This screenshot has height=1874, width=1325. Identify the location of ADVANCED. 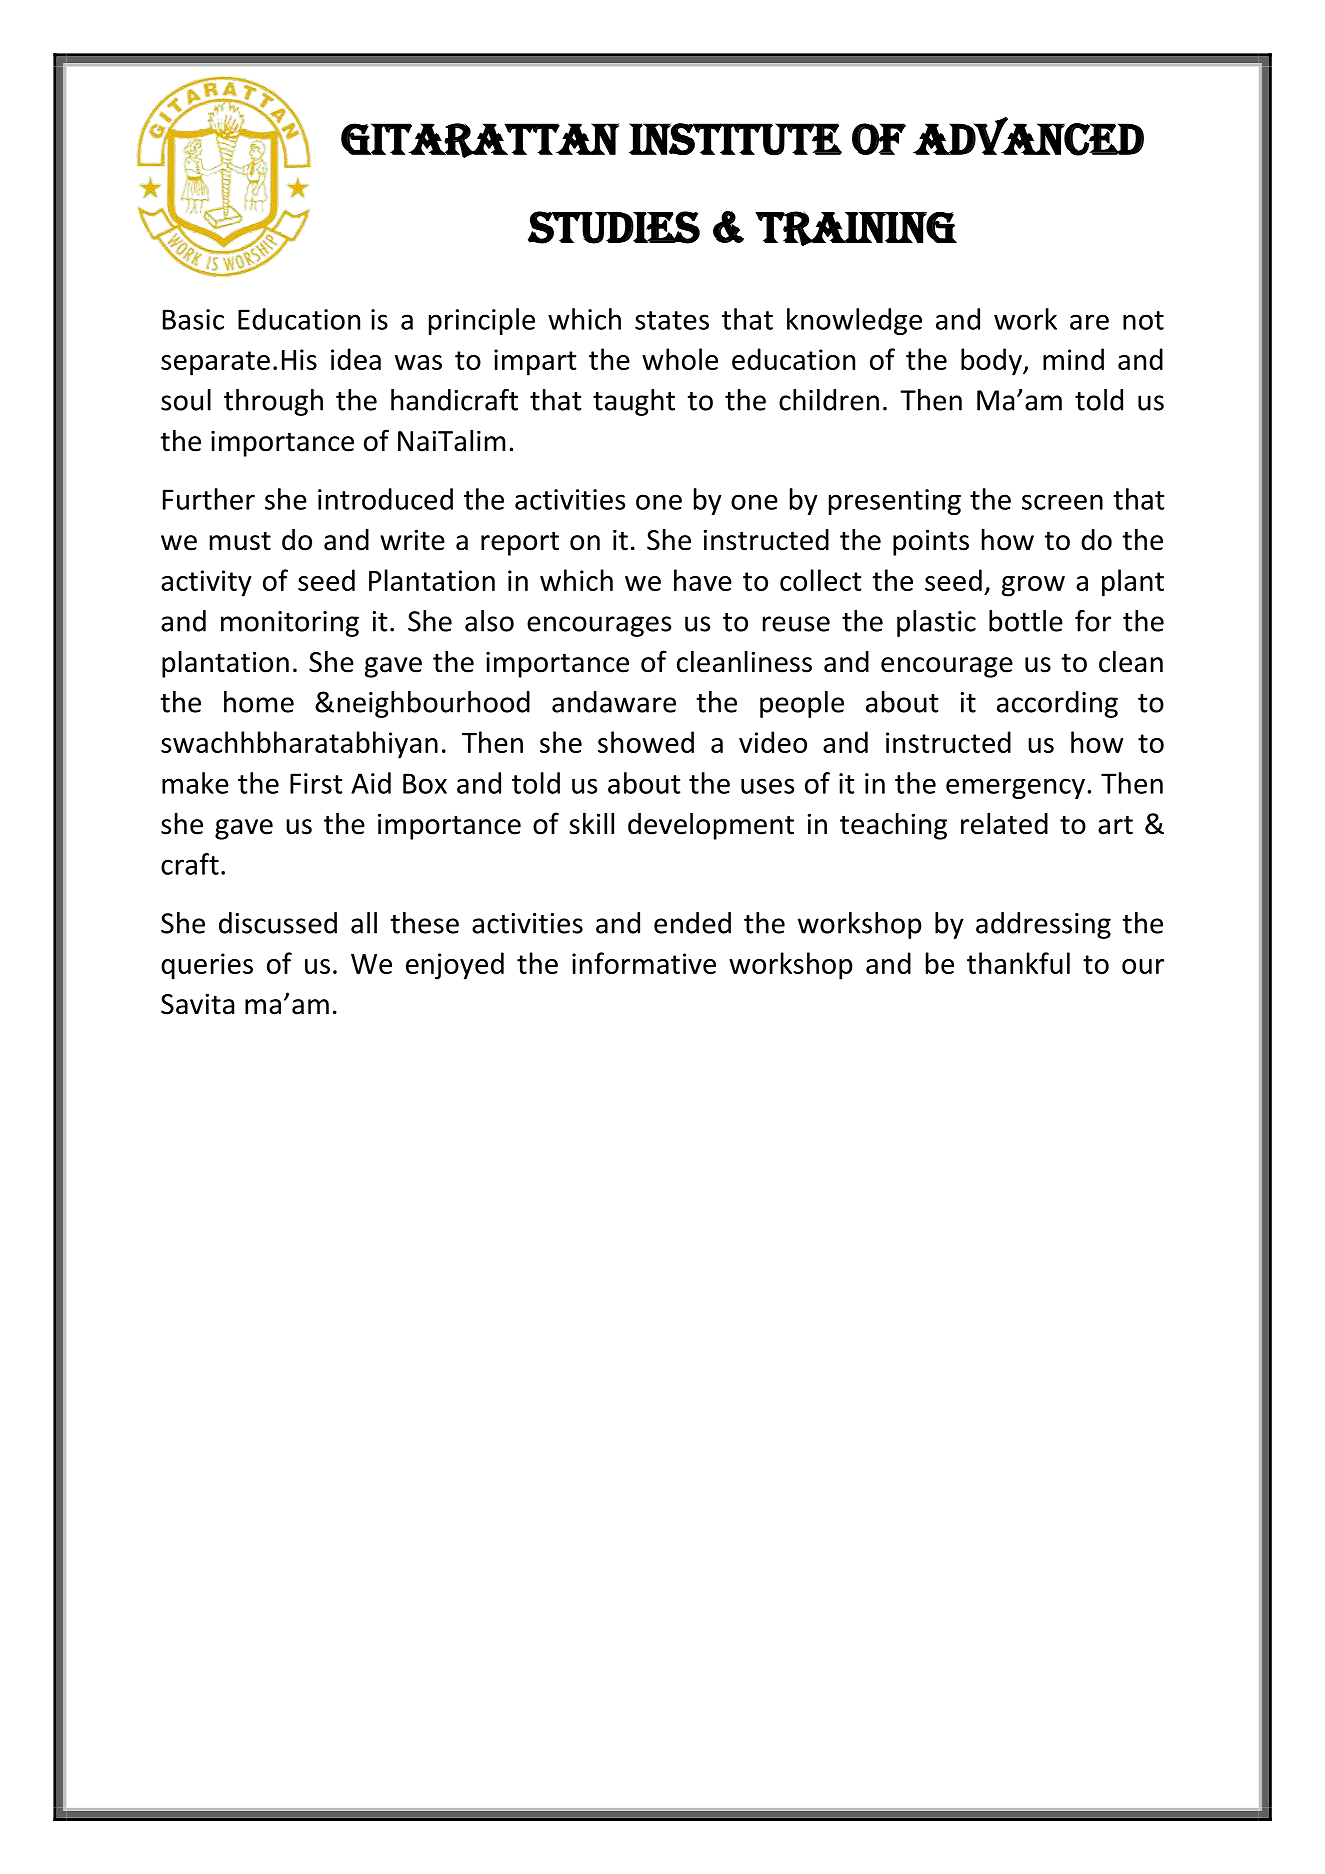
(1028, 136).
